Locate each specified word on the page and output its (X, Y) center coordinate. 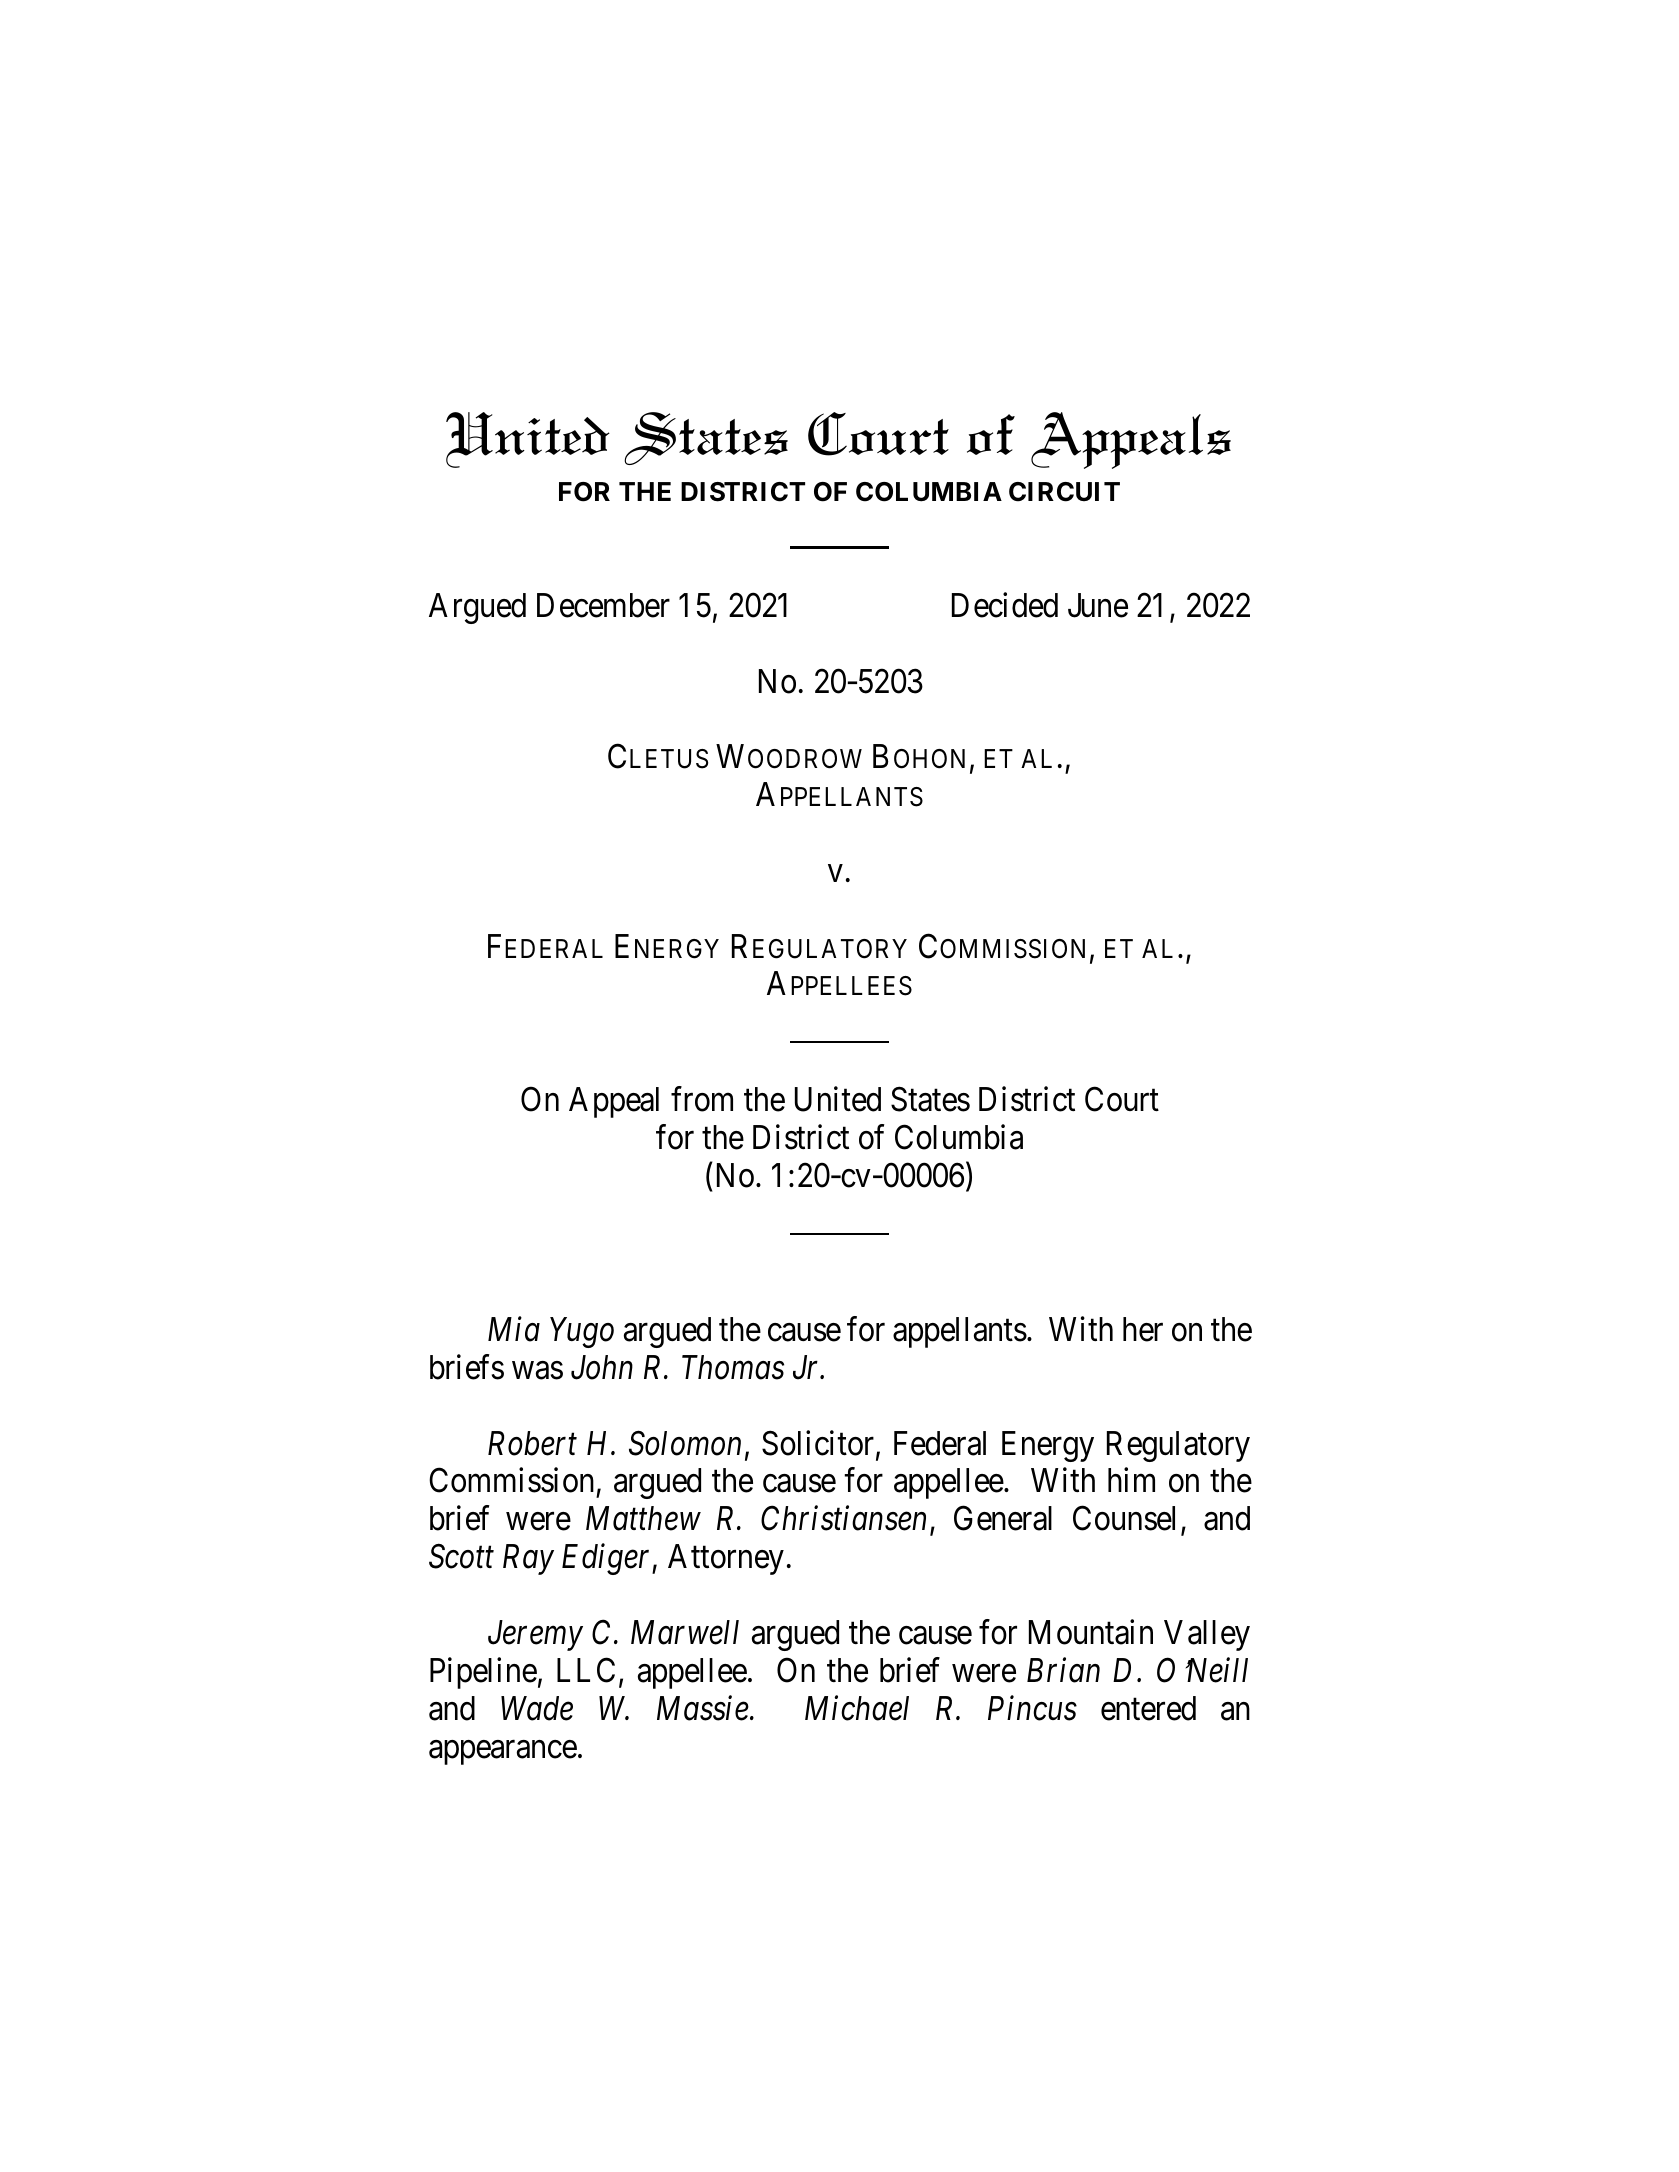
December (603, 605)
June (1098, 605)
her (1143, 1329)
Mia (514, 1330)
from (702, 1099)
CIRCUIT (1064, 492)
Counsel (1124, 1518)
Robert (532, 1443)
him (1131, 1480)
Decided (1005, 605)
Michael (857, 1708)
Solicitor (819, 1444)
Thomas (733, 1367)
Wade (537, 1708)
